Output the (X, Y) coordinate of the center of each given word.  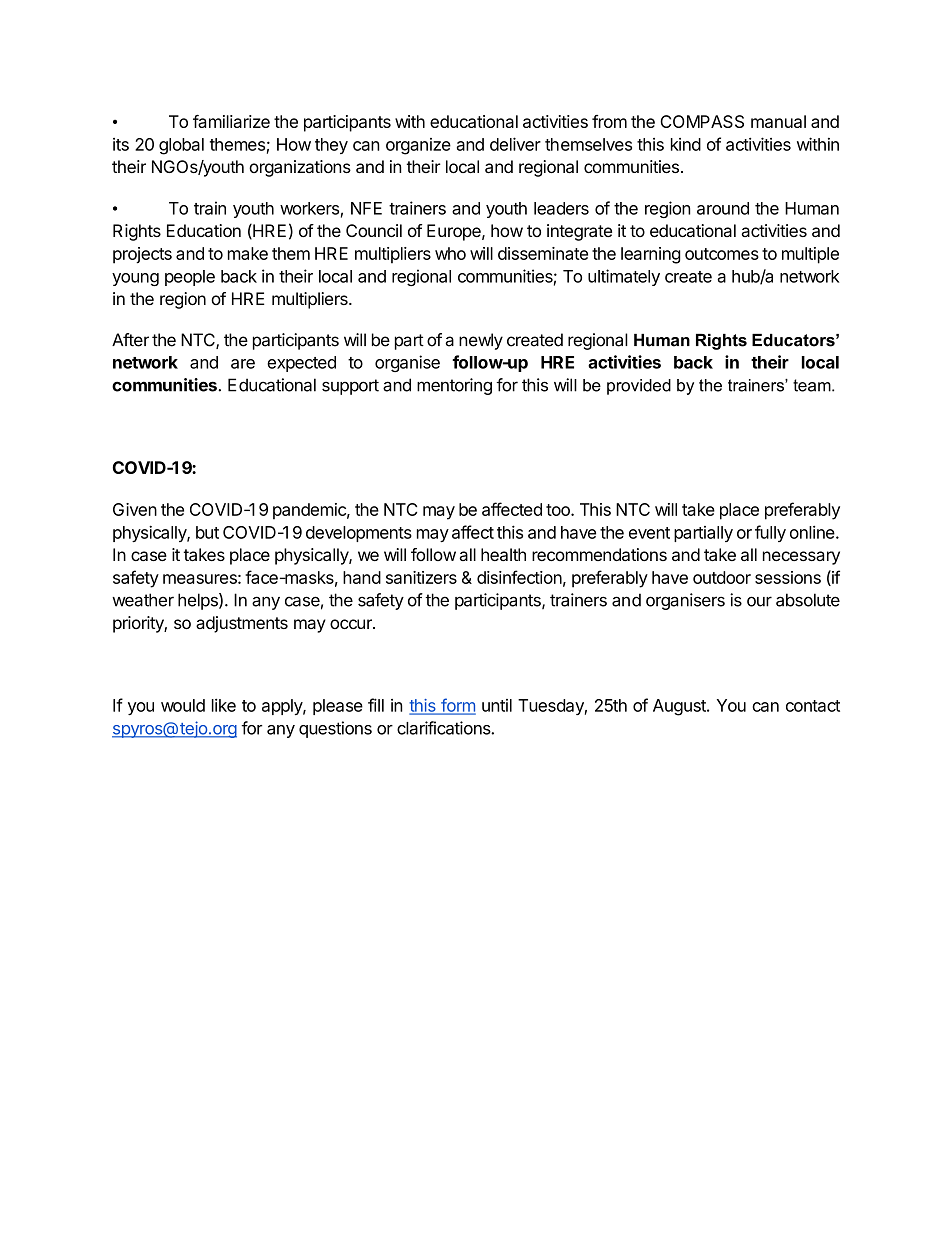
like (224, 705)
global (181, 146)
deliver (515, 144)
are (243, 364)
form (457, 706)
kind (686, 144)
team (813, 385)
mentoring (454, 386)
